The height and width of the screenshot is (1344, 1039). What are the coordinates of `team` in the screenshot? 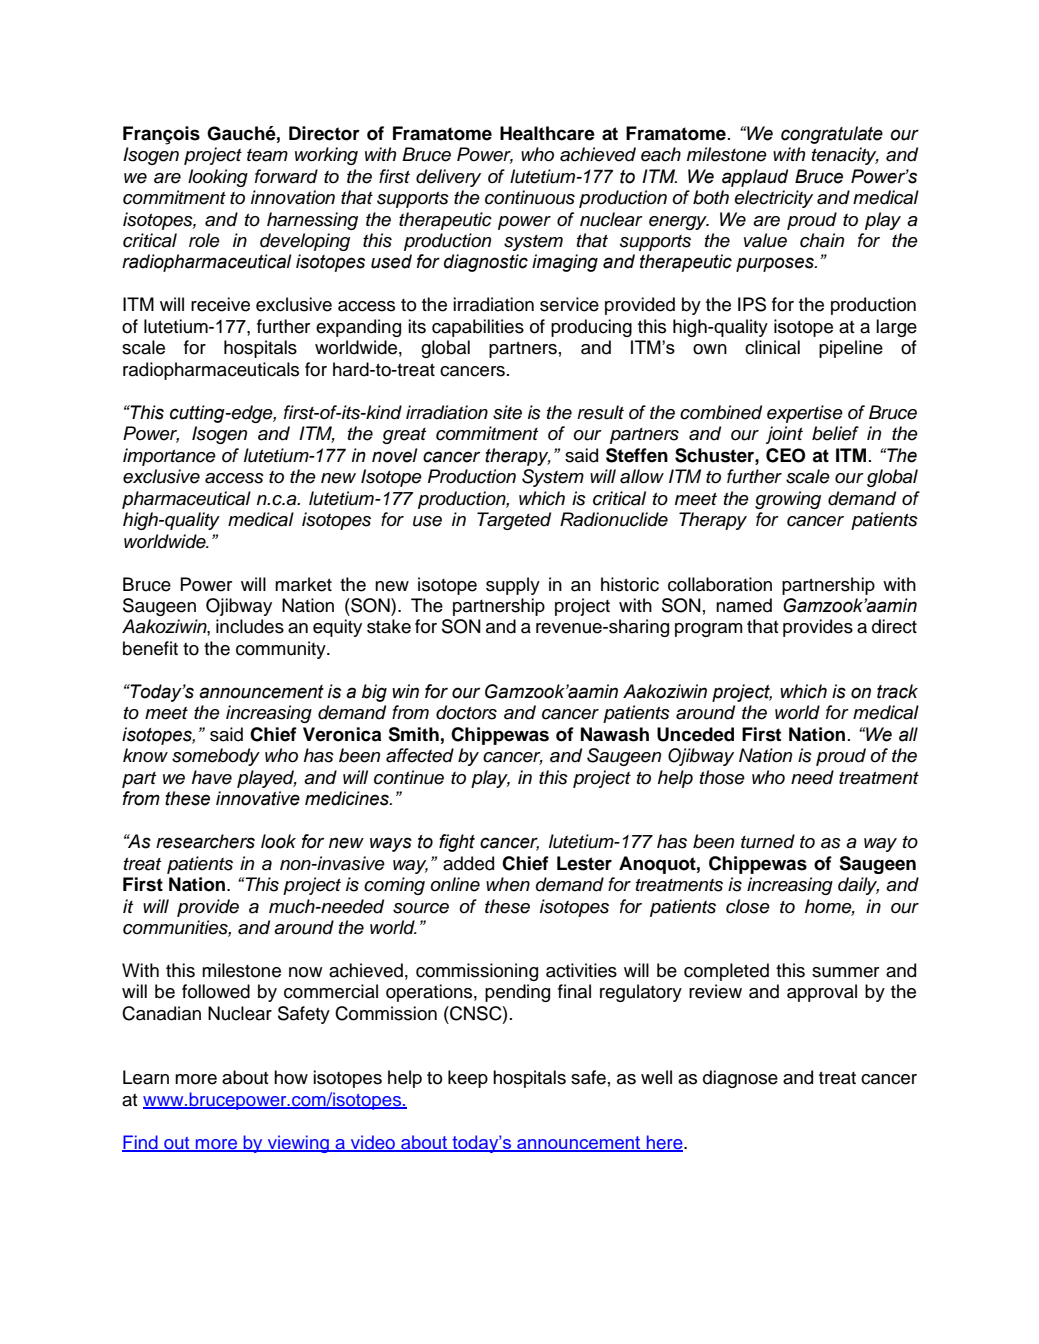 It's located at (267, 155).
